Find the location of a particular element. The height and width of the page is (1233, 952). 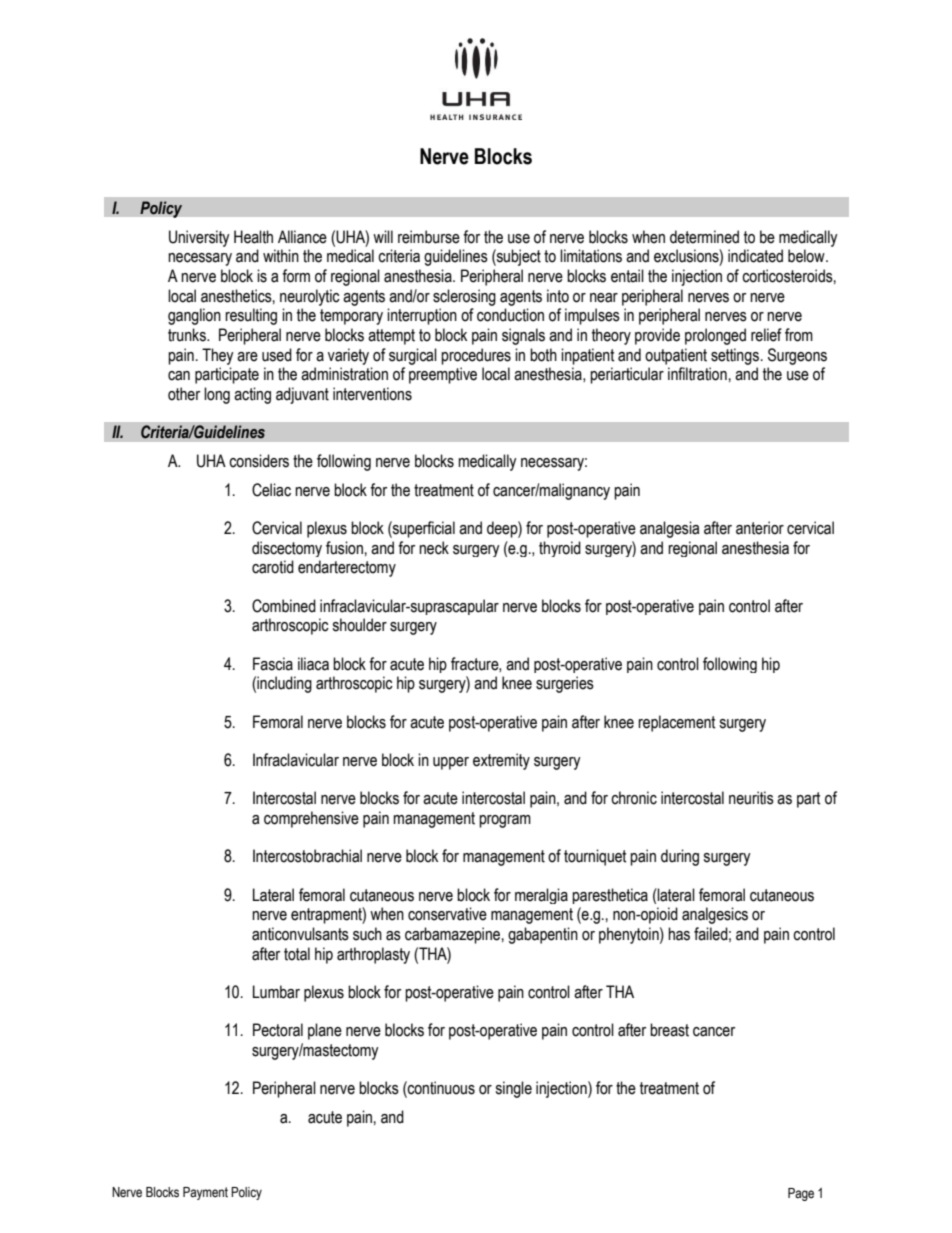

anterior is located at coordinates (760, 528).
